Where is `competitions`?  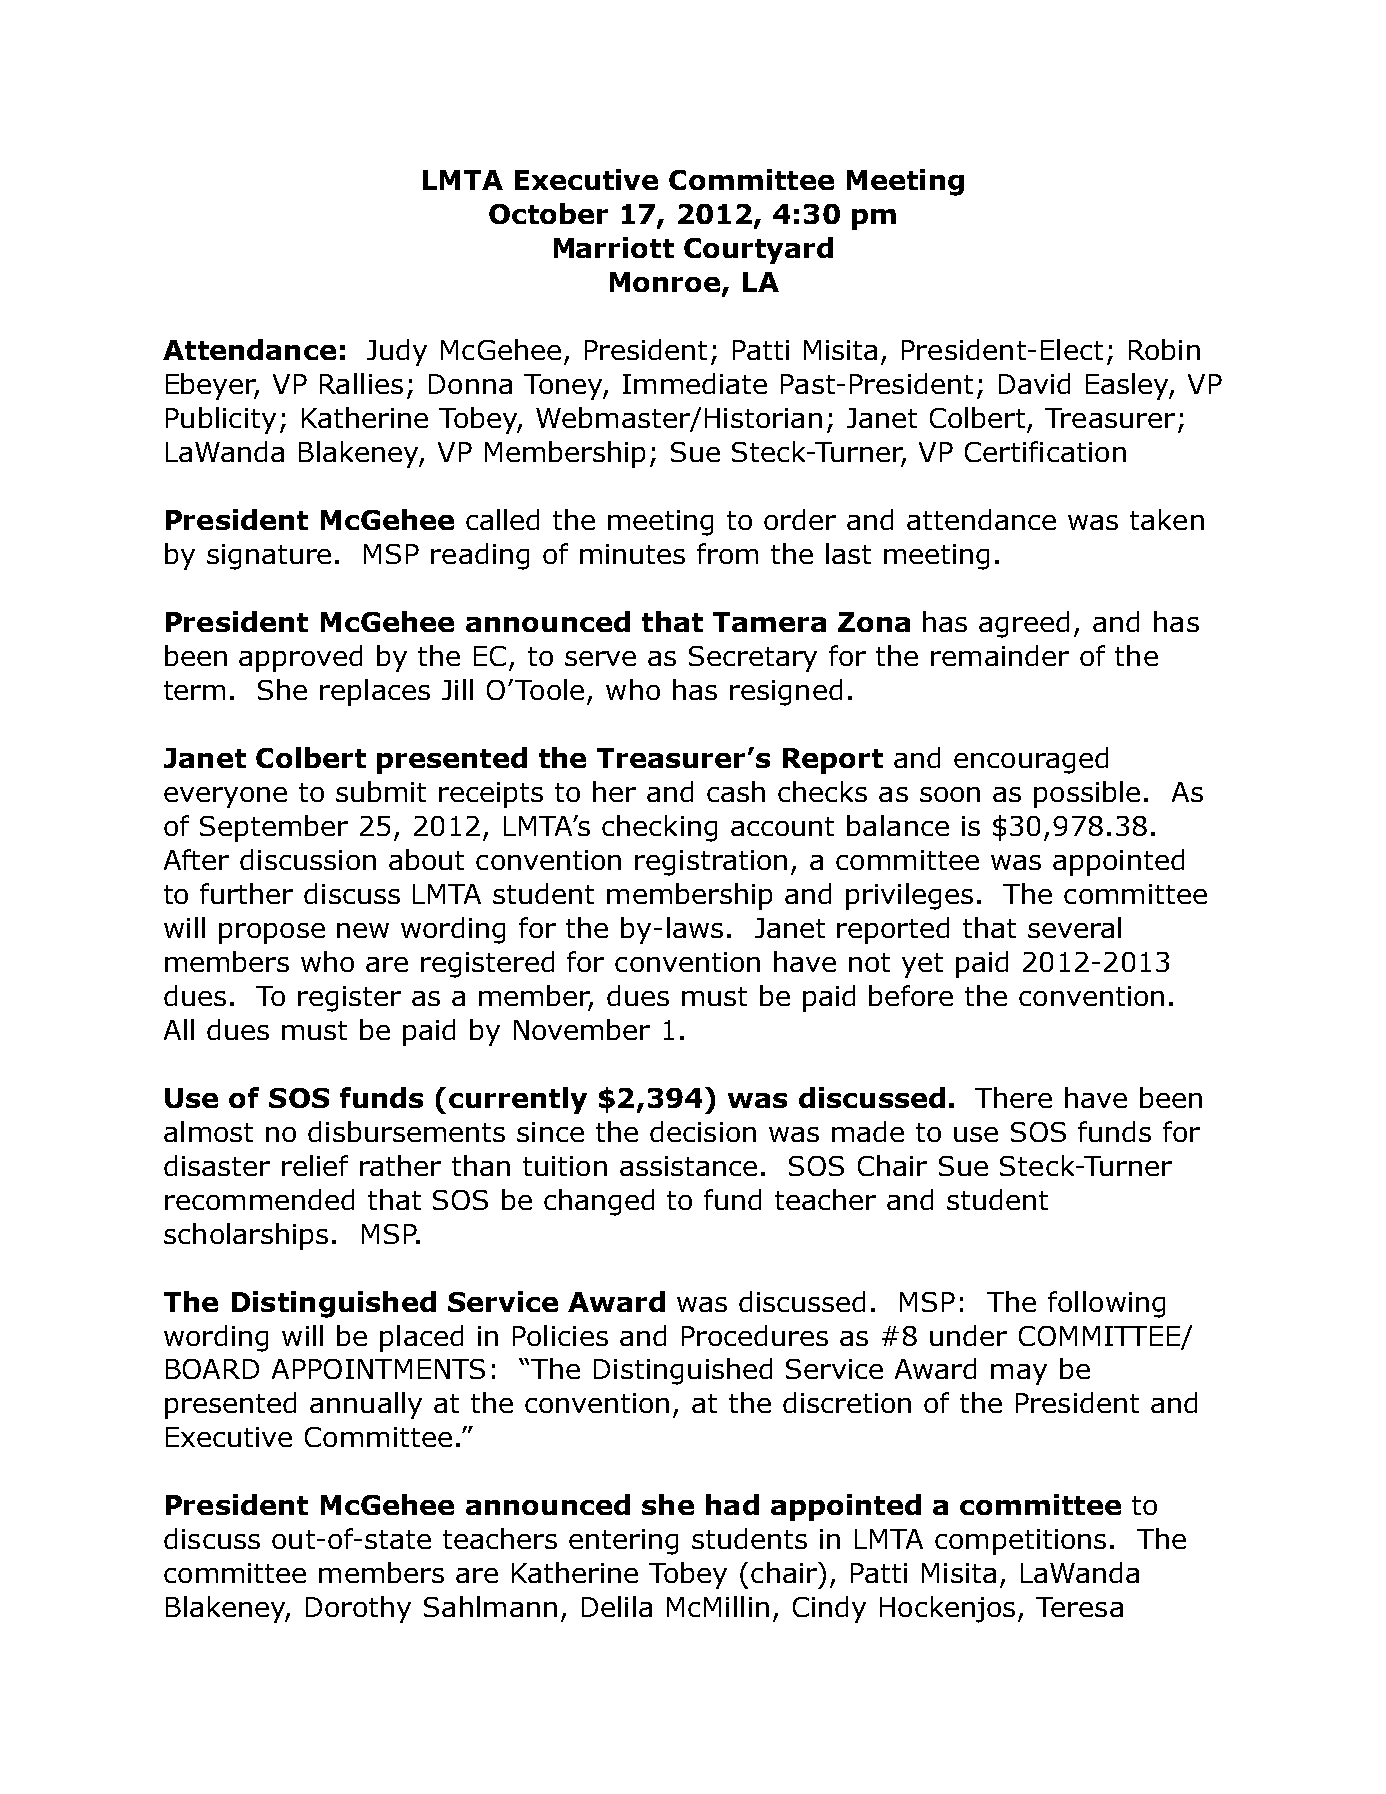
competitions is located at coordinates (1020, 1542).
